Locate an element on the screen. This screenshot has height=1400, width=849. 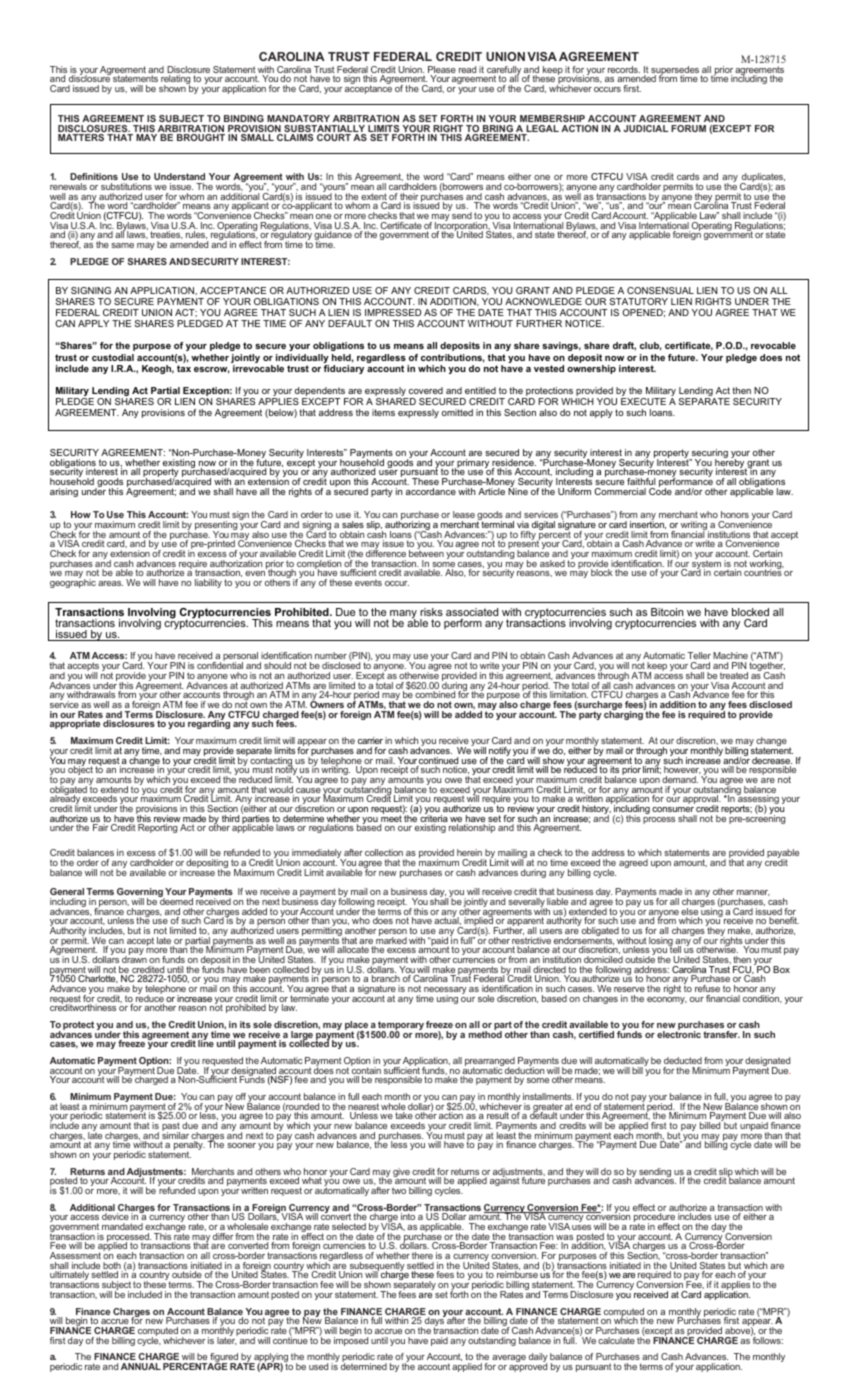
accordance is located at coordinates (431, 491).
